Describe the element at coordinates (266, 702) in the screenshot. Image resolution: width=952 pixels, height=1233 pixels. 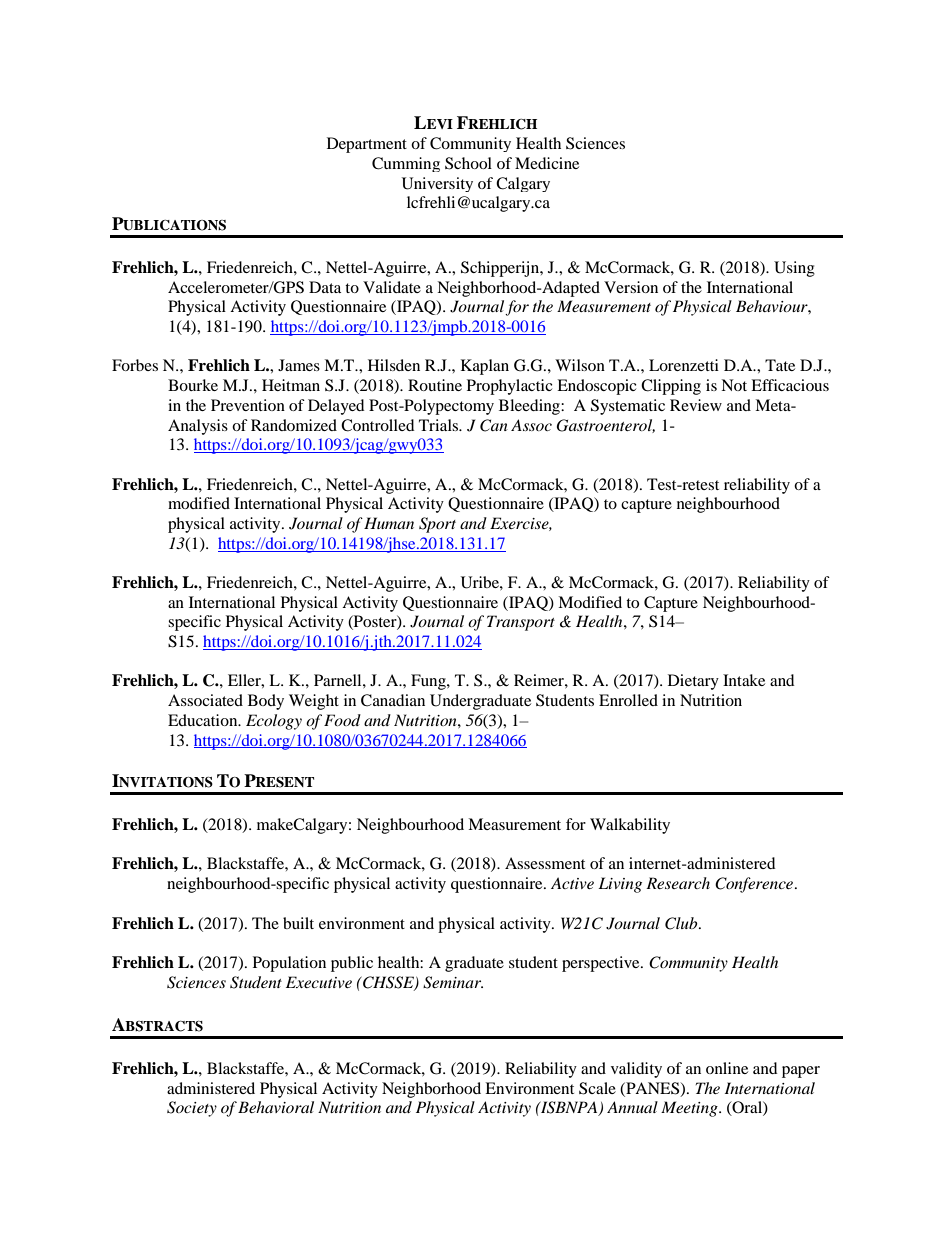
I see `Body` at that location.
